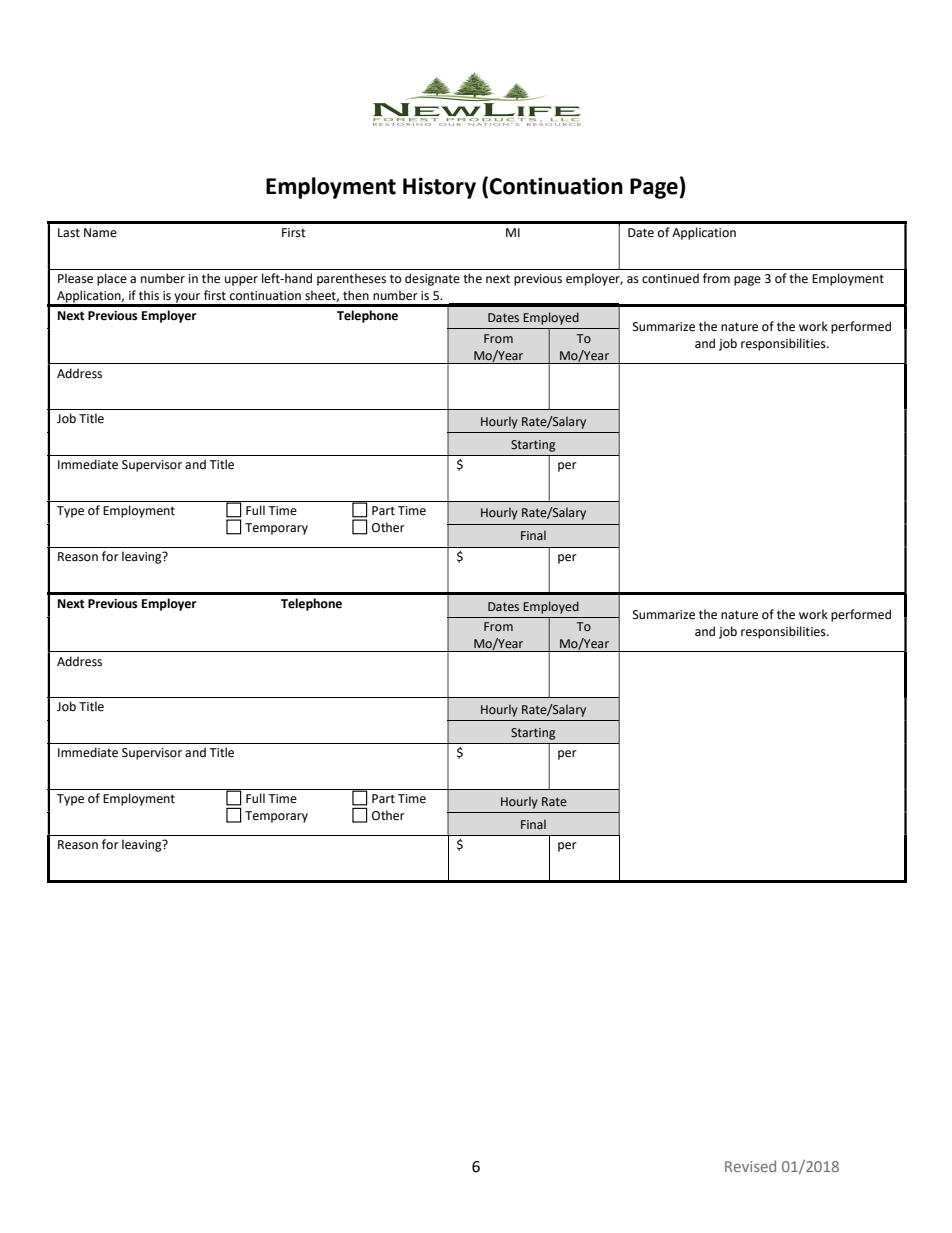  I want to click on upper, so click(241, 281).
